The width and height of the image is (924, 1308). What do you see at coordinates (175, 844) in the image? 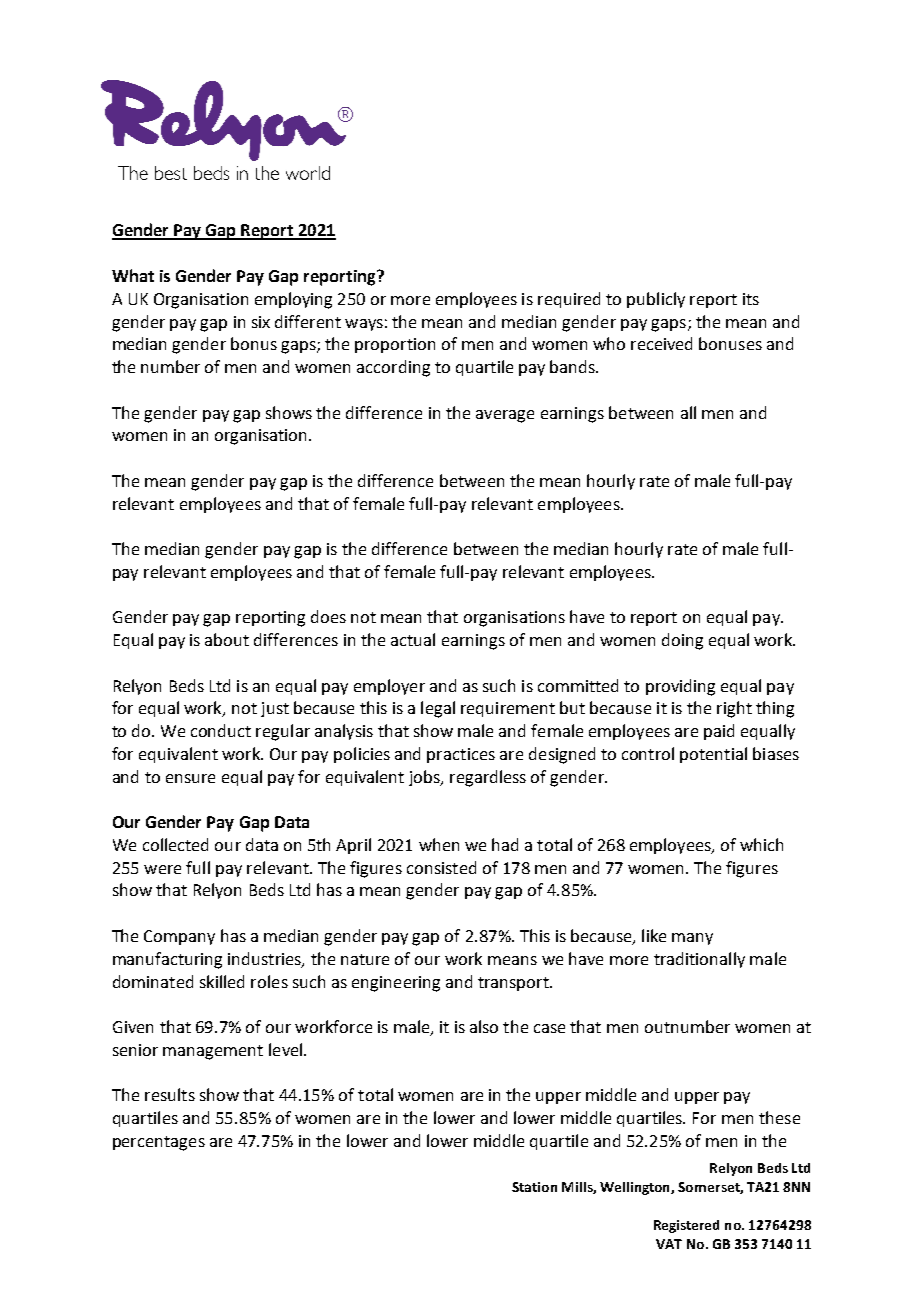
I see `collected` at bounding box center [175, 844].
